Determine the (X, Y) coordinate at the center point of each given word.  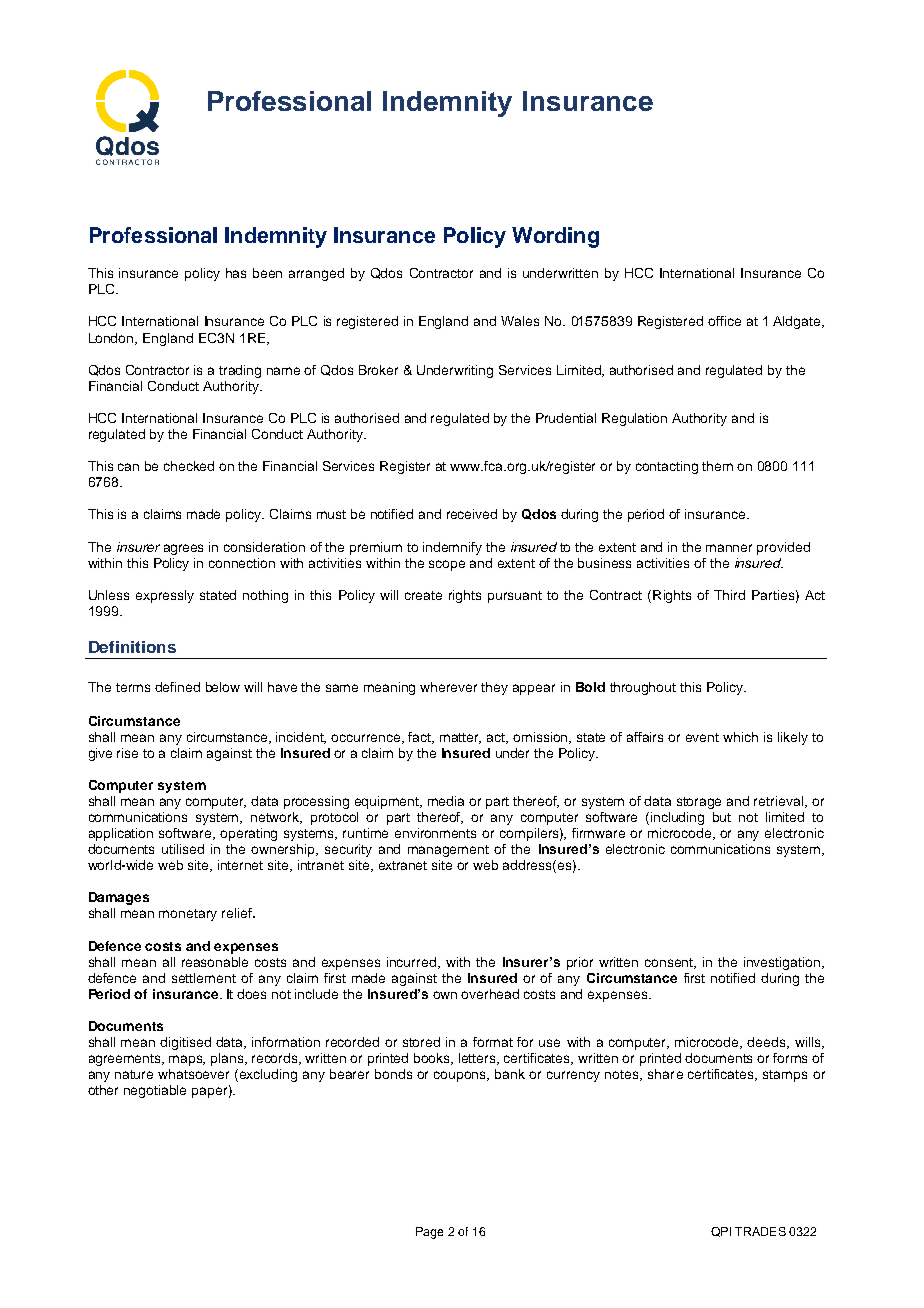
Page (429, 1233)
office (724, 321)
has (236, 273)
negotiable (155, 1091)
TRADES (760, 1231)
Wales (520, 321)
